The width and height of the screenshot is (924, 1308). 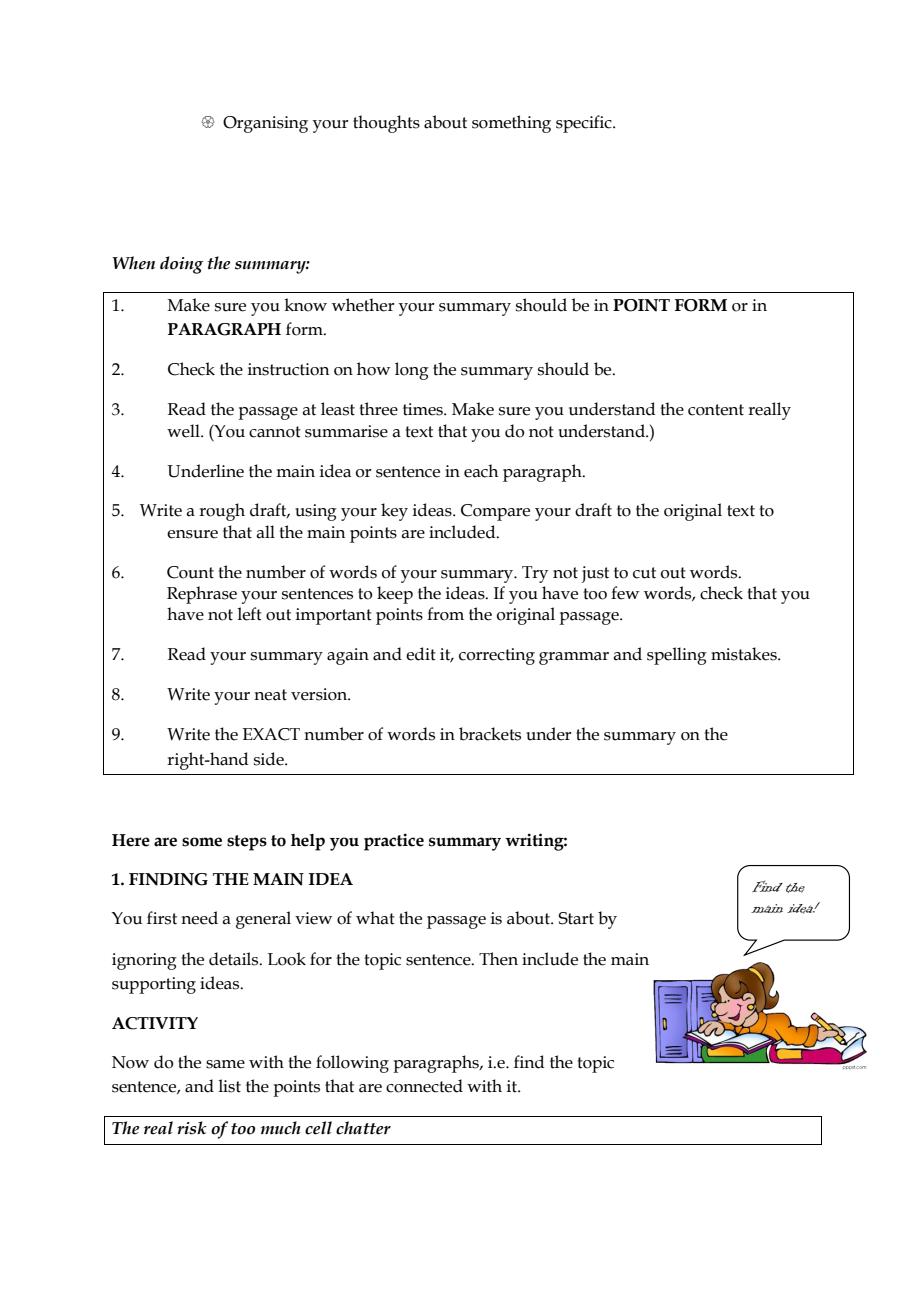 I want to click on Rephrase, so click(x=202, y=595).
